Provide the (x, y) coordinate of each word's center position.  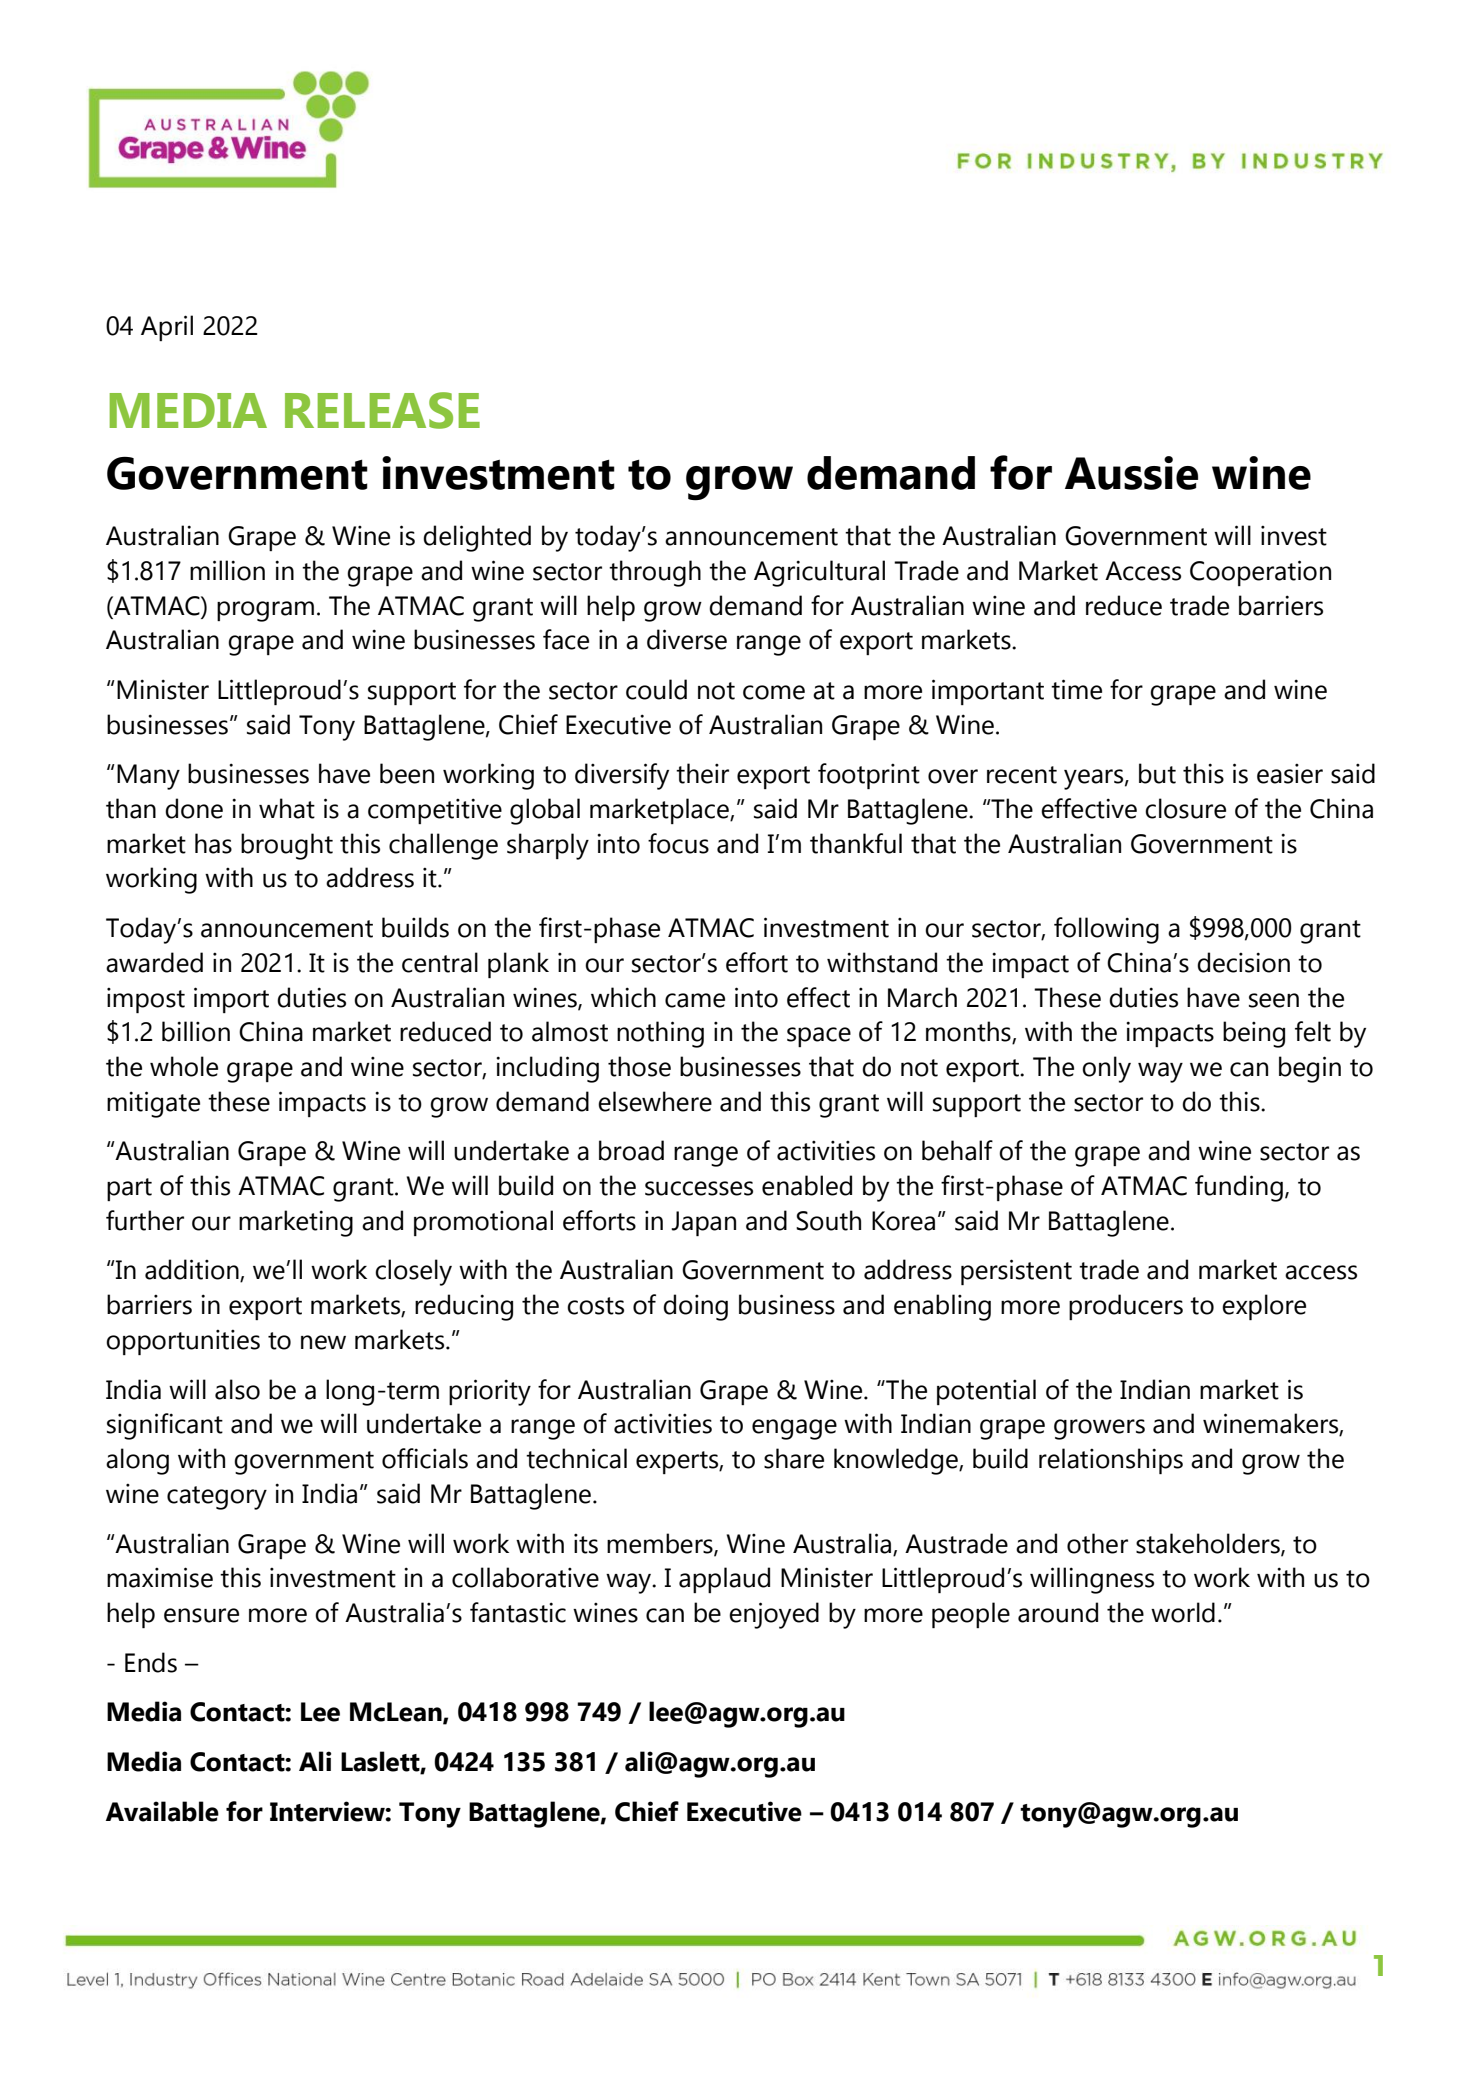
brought (287, 846)
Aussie (1131, 473)
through (655, 573)
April (167, 328)
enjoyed (774, 1615)
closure (1185, 808)
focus (678, 843)
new (323, 1342)
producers (1126, 1307)
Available (162, 1811)
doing (695, 1307)
